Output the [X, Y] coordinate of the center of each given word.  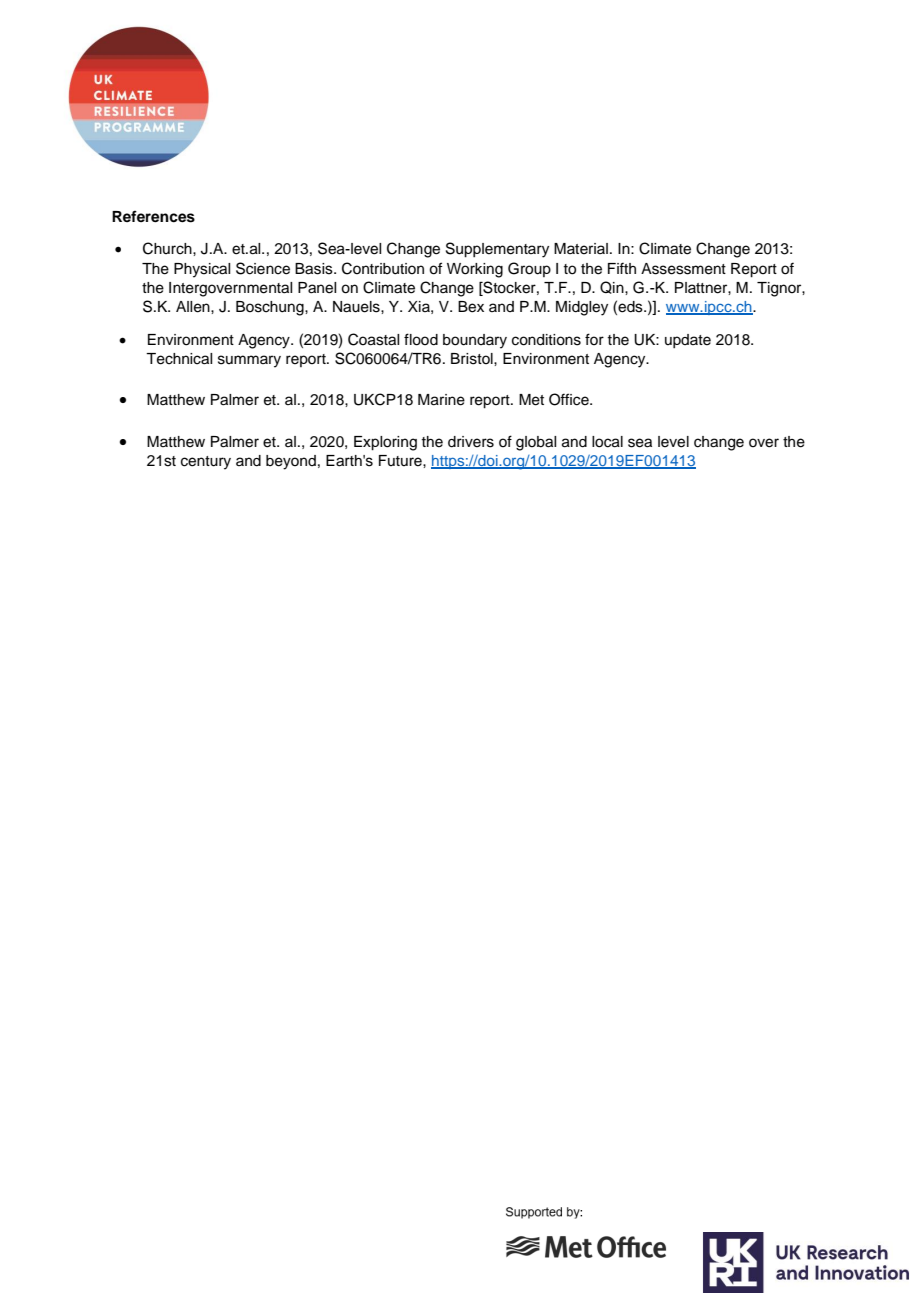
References [153, 216]
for [594, 339]
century [206, 463]
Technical [179, 359]
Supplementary [497, 250]
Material [581, 249]
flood [421, 339]
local [607, 442]
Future [401, 461]
